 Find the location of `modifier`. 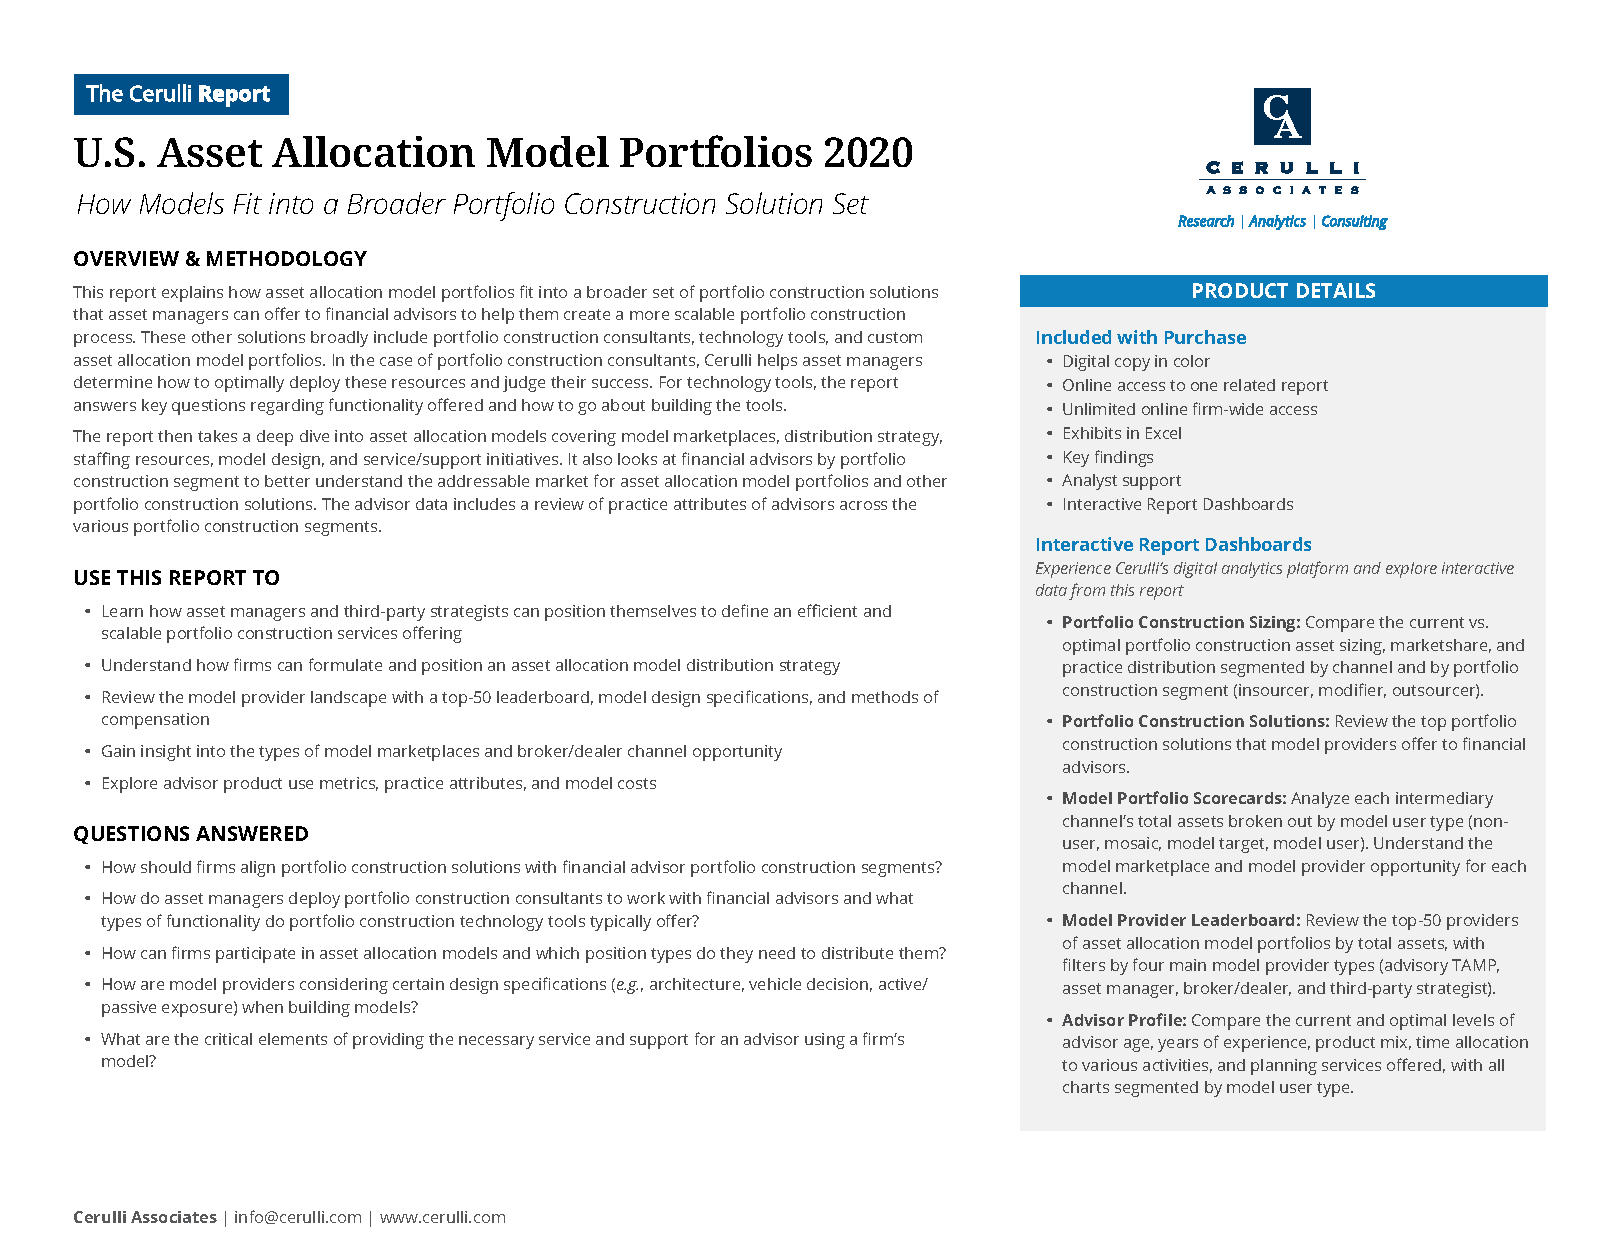

modifier is located at coordinates (1352, 690).
